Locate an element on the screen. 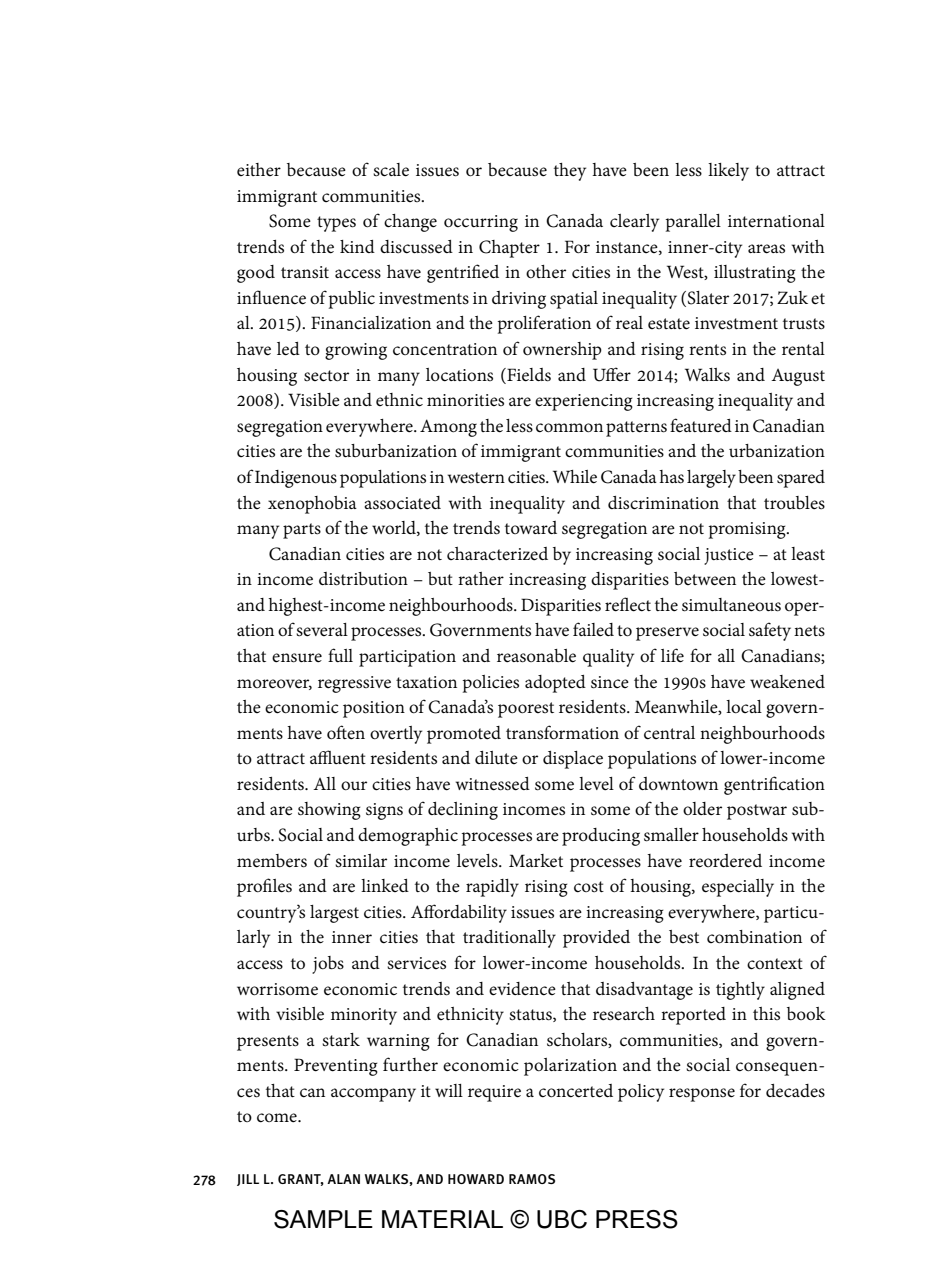 The image size is (952, 1270). jobs is located at coordinates (328, 965).
